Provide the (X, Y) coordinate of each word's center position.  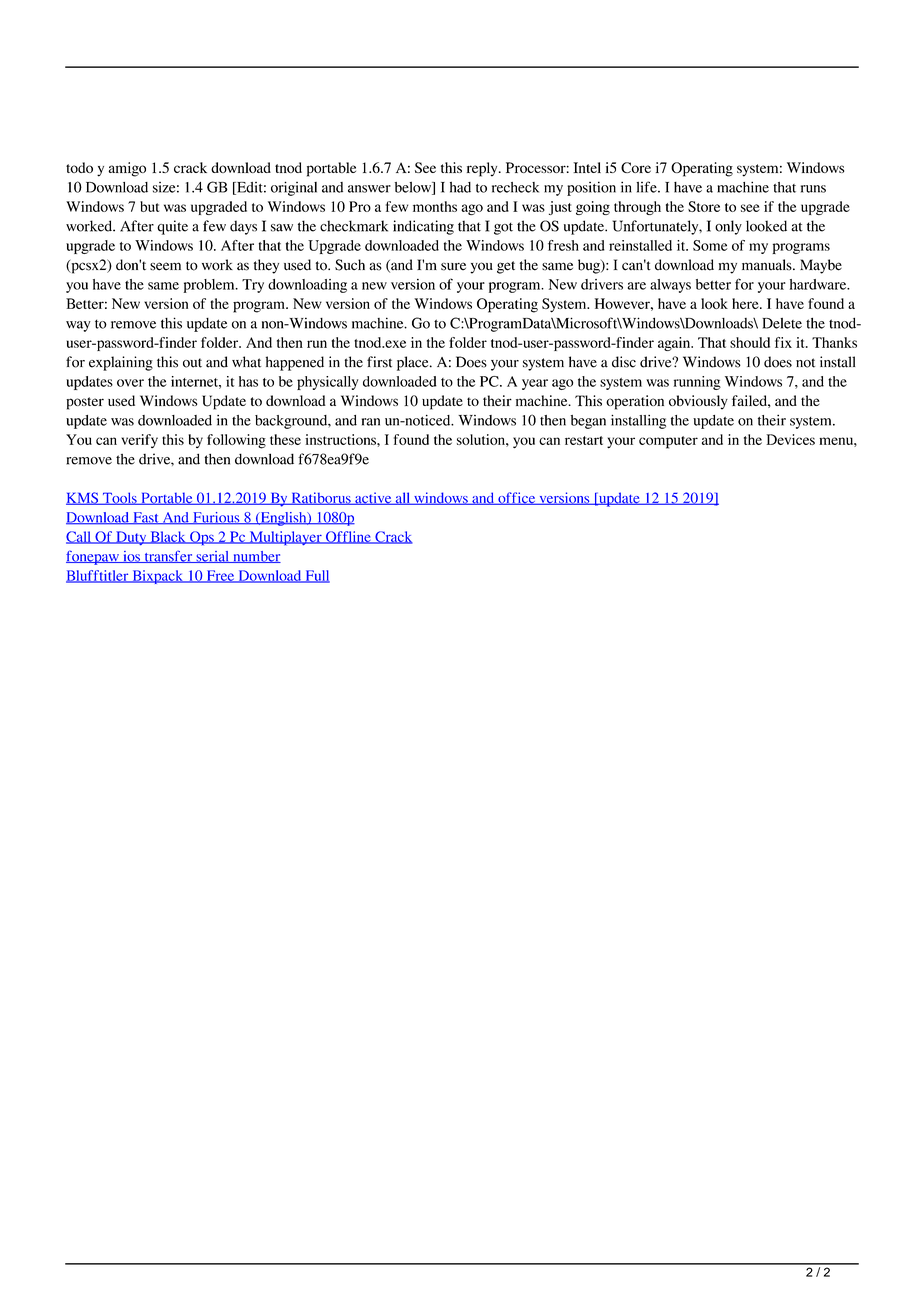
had (460, 187)
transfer (168, 556)
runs (813, 189)
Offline (348, 537)
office (517, 498)
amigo (127, 169)
